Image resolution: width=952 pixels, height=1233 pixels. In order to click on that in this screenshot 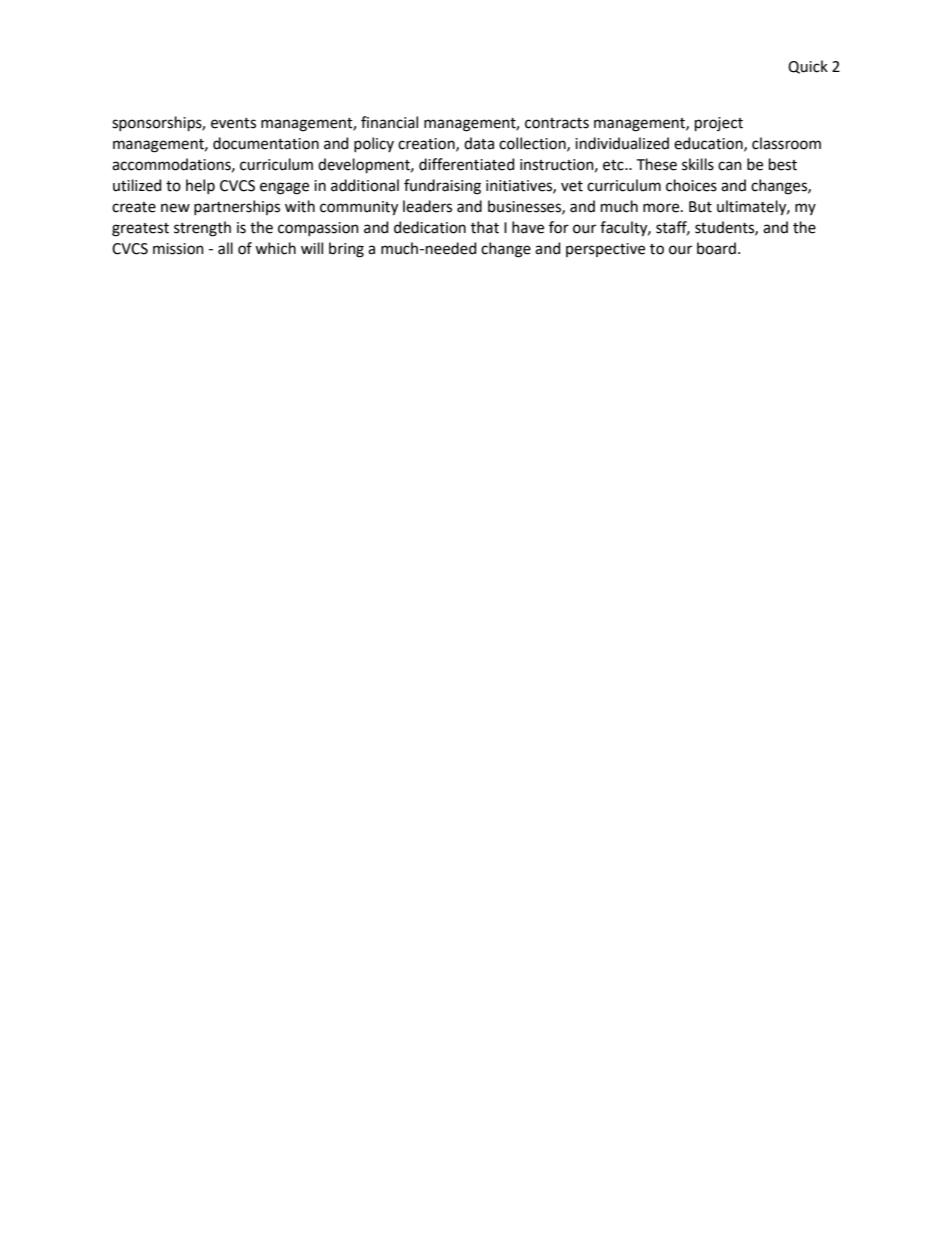, I will do `click(485, 227)`.
